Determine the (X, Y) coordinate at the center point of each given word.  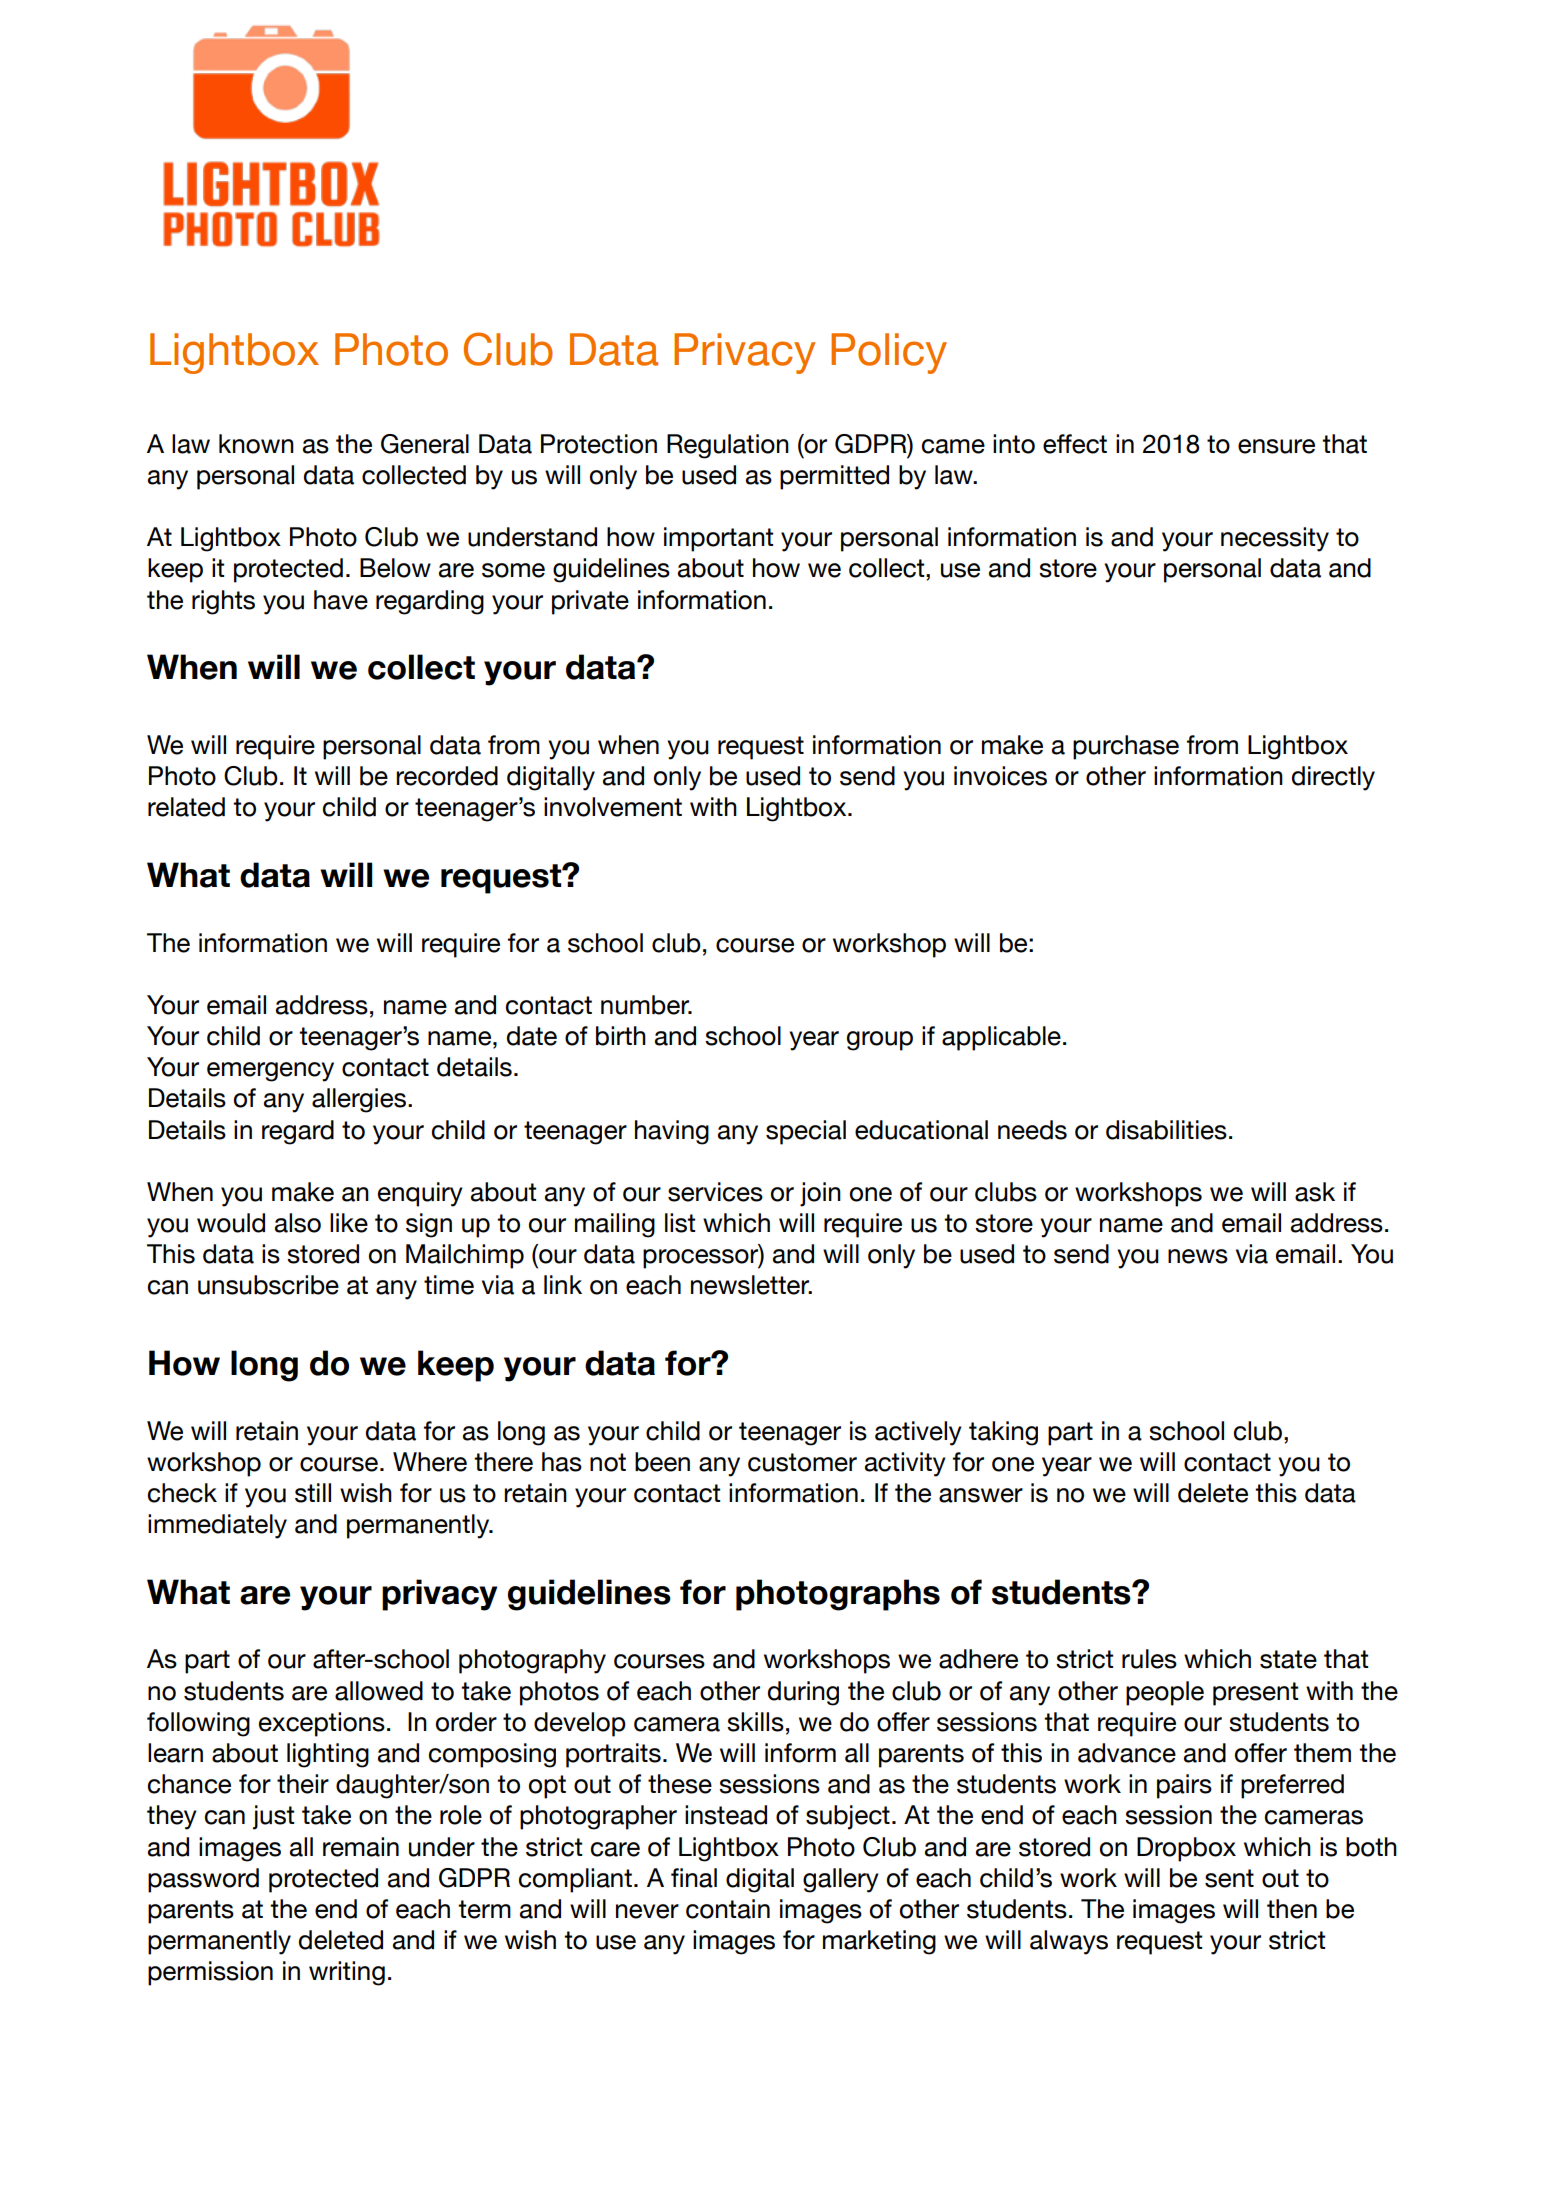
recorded (447, 776)
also (298, 1223)
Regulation (728, 446)
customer (802, 1462)
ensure (1276, 446)
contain (728, 1909)
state (1288, 1659)
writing (347, 1973)
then (1292, 1909)
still (313, 1493)
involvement (613, 807)
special (806, 1132)
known (256, 444)
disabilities (1166, 1130)
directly (1333, 778)
